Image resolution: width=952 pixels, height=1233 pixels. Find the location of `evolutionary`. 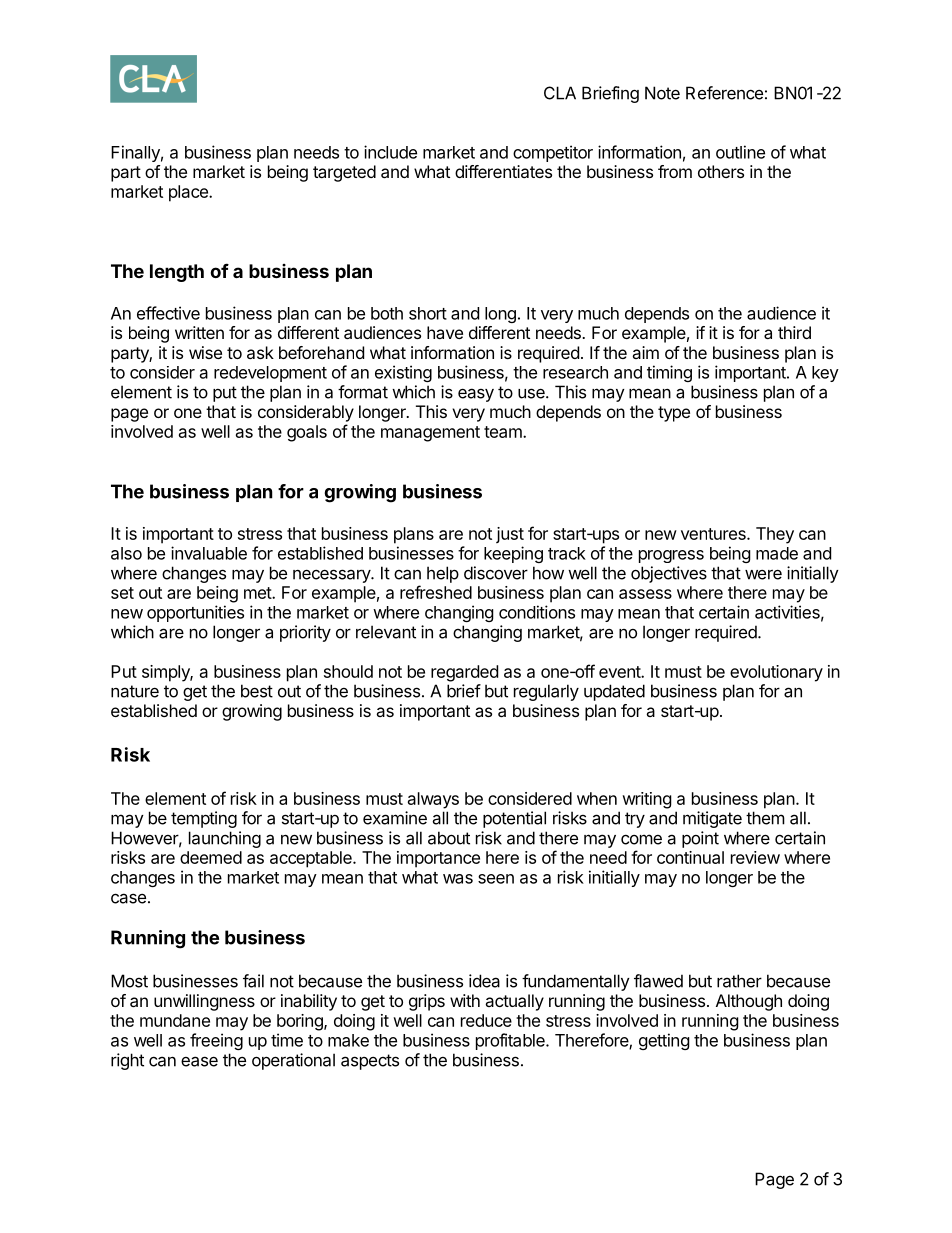

evolutionary is located at coordinates (776, 673).
